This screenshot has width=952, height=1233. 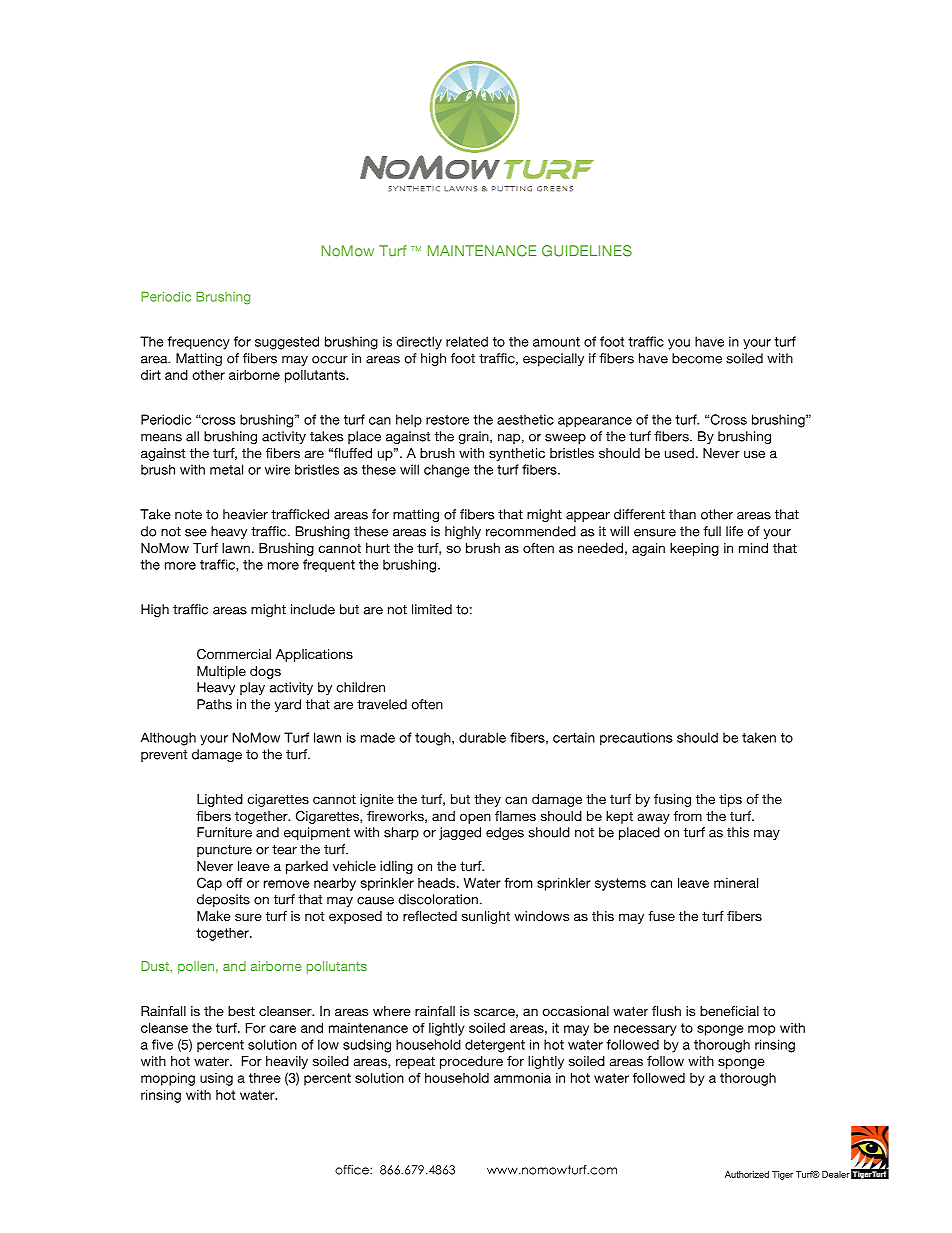 What do you see at coordinates (214, 916) in the screenshot?
I see `Make` at bounding box center [214, 916].
